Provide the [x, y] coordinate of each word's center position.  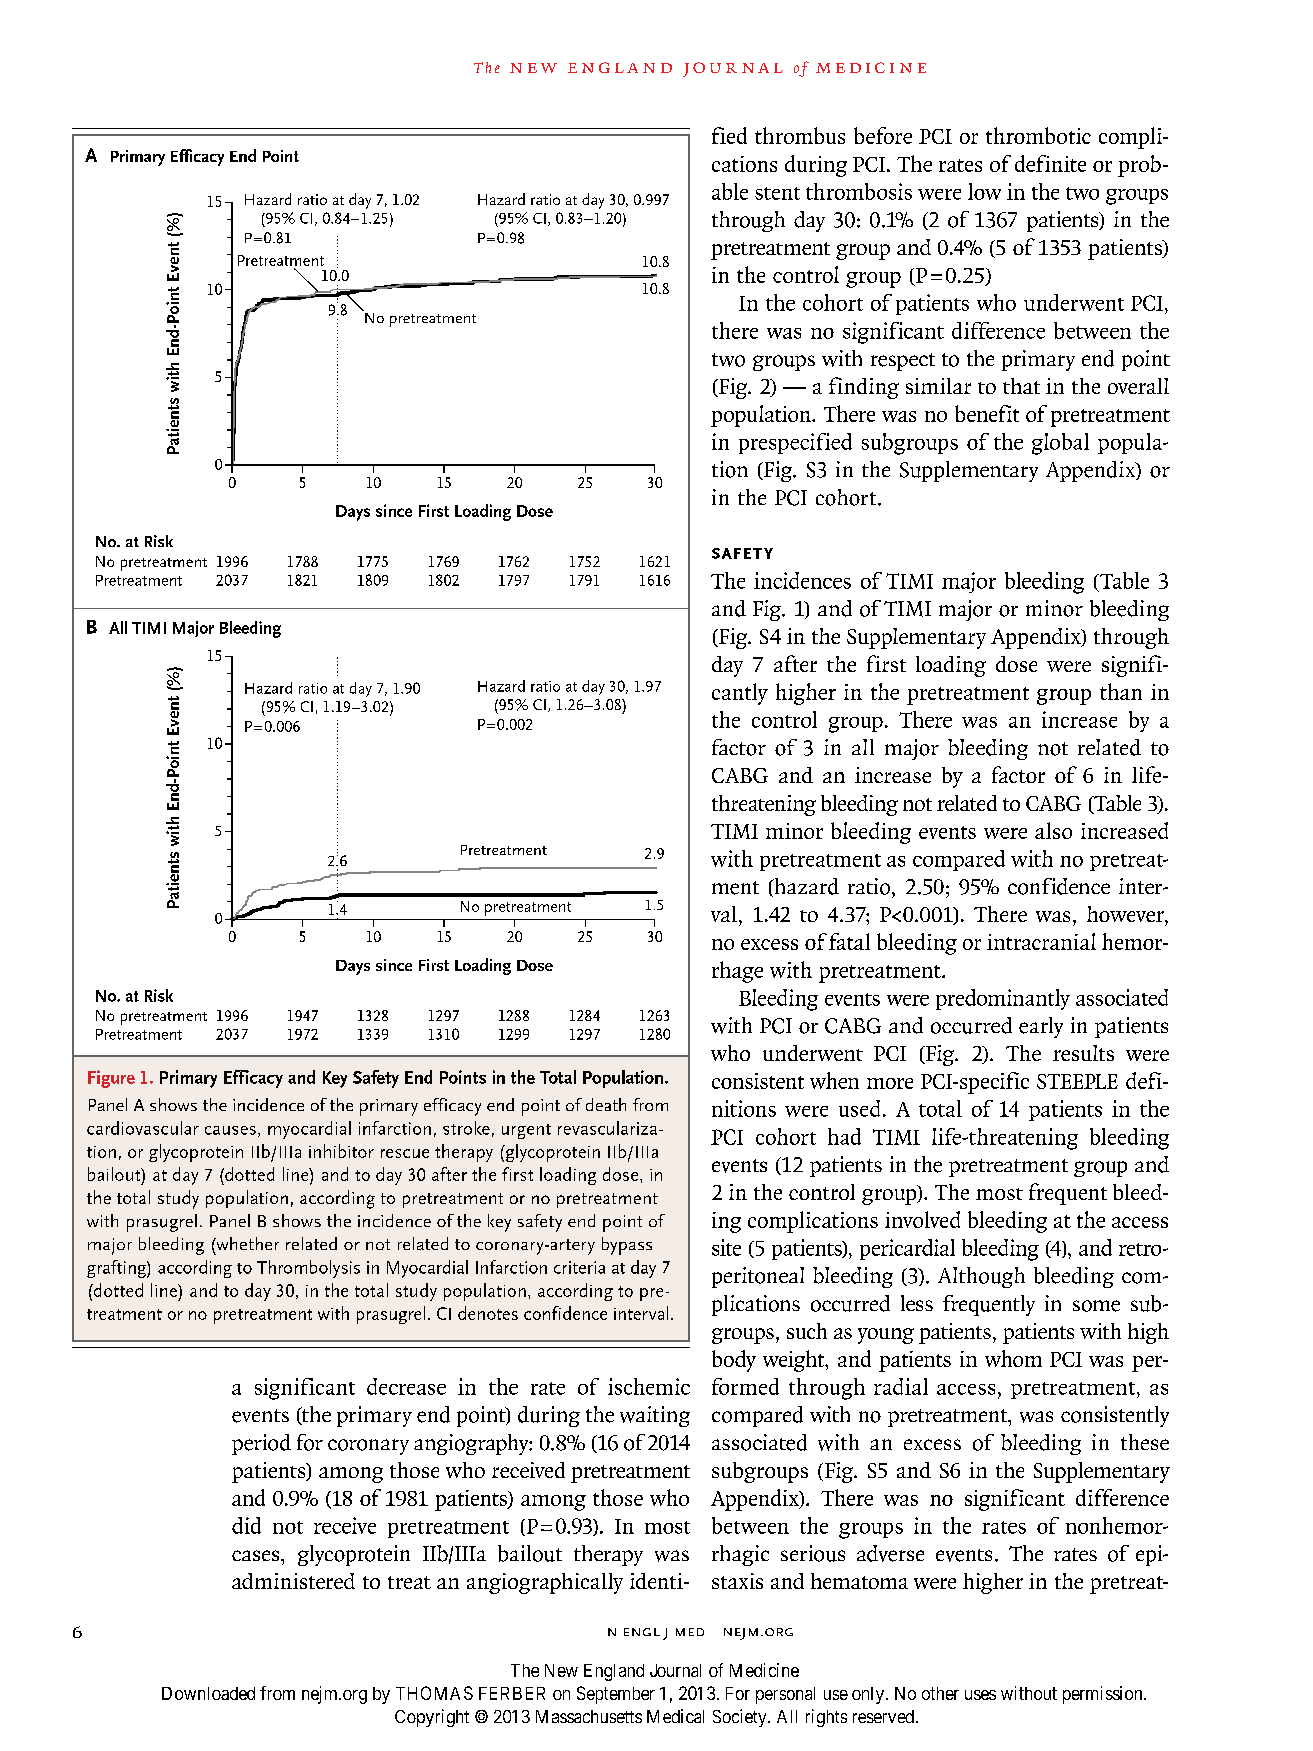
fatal [849, 941]
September [616, 1695]
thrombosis [859, 191]
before [883, 135]
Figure [111, 1079]
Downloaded [208, 1693]
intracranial [1041, 941]
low [984, 191]
